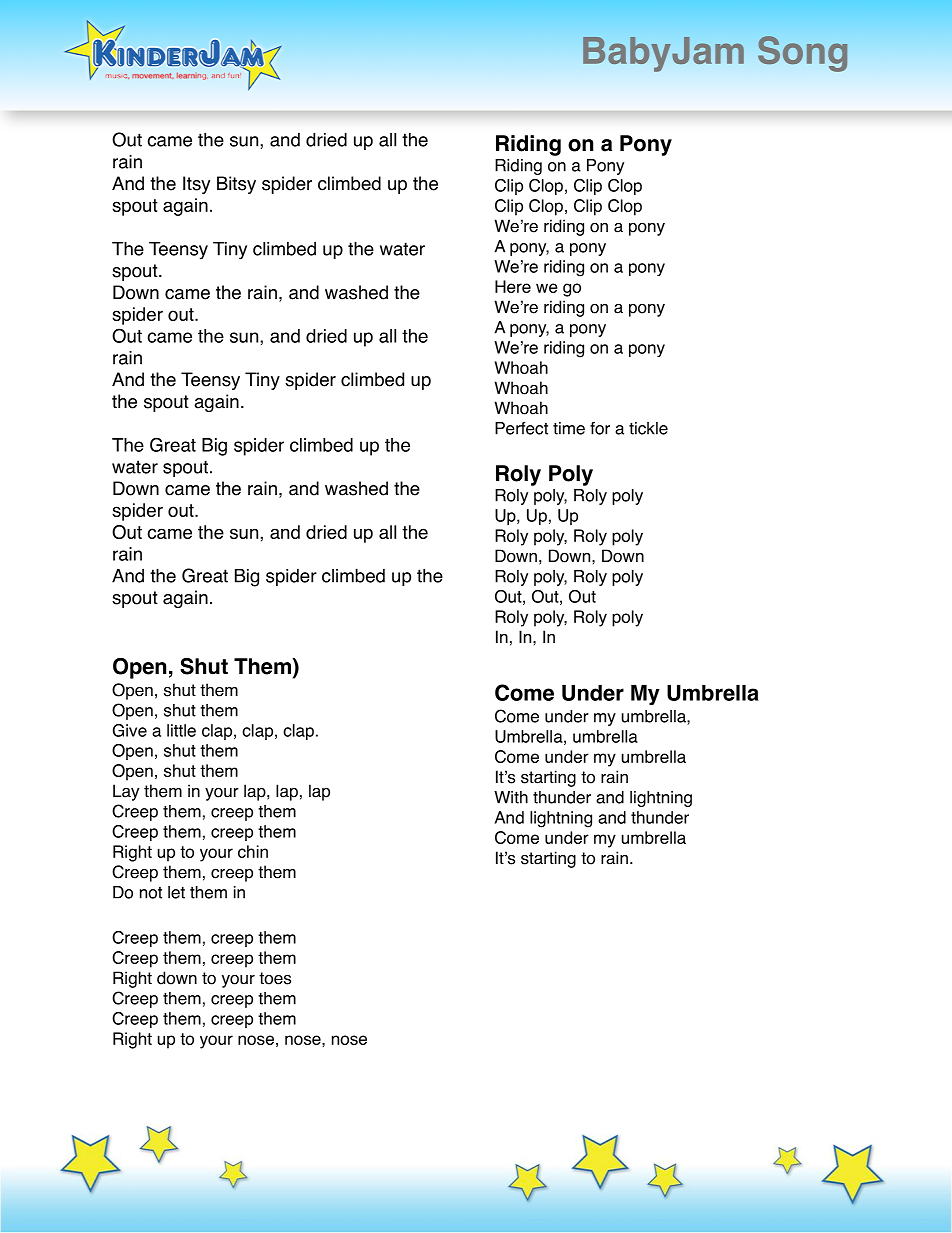 The image size is (952, 1233). I want to click on chin, so click(253, 851).
